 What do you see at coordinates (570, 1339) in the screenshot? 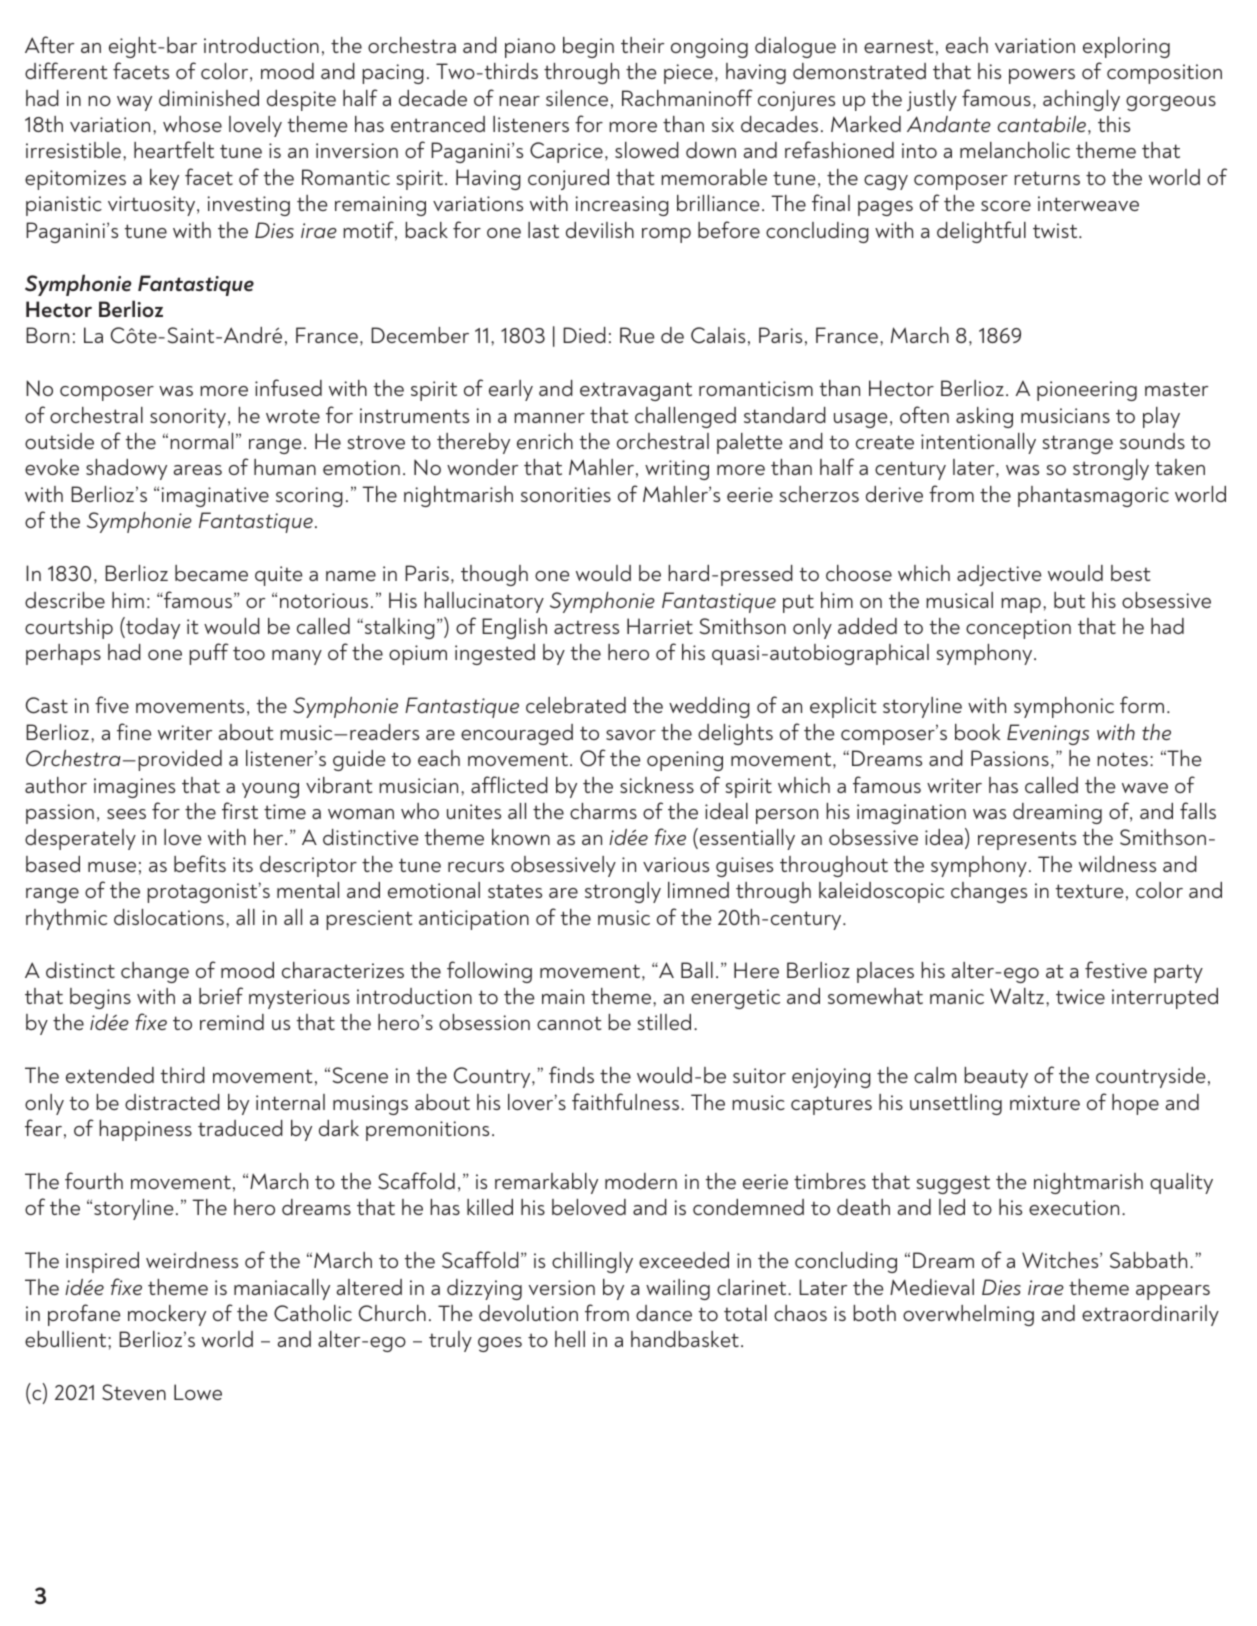
I see `hell` at bounding box center [570, 1339].
